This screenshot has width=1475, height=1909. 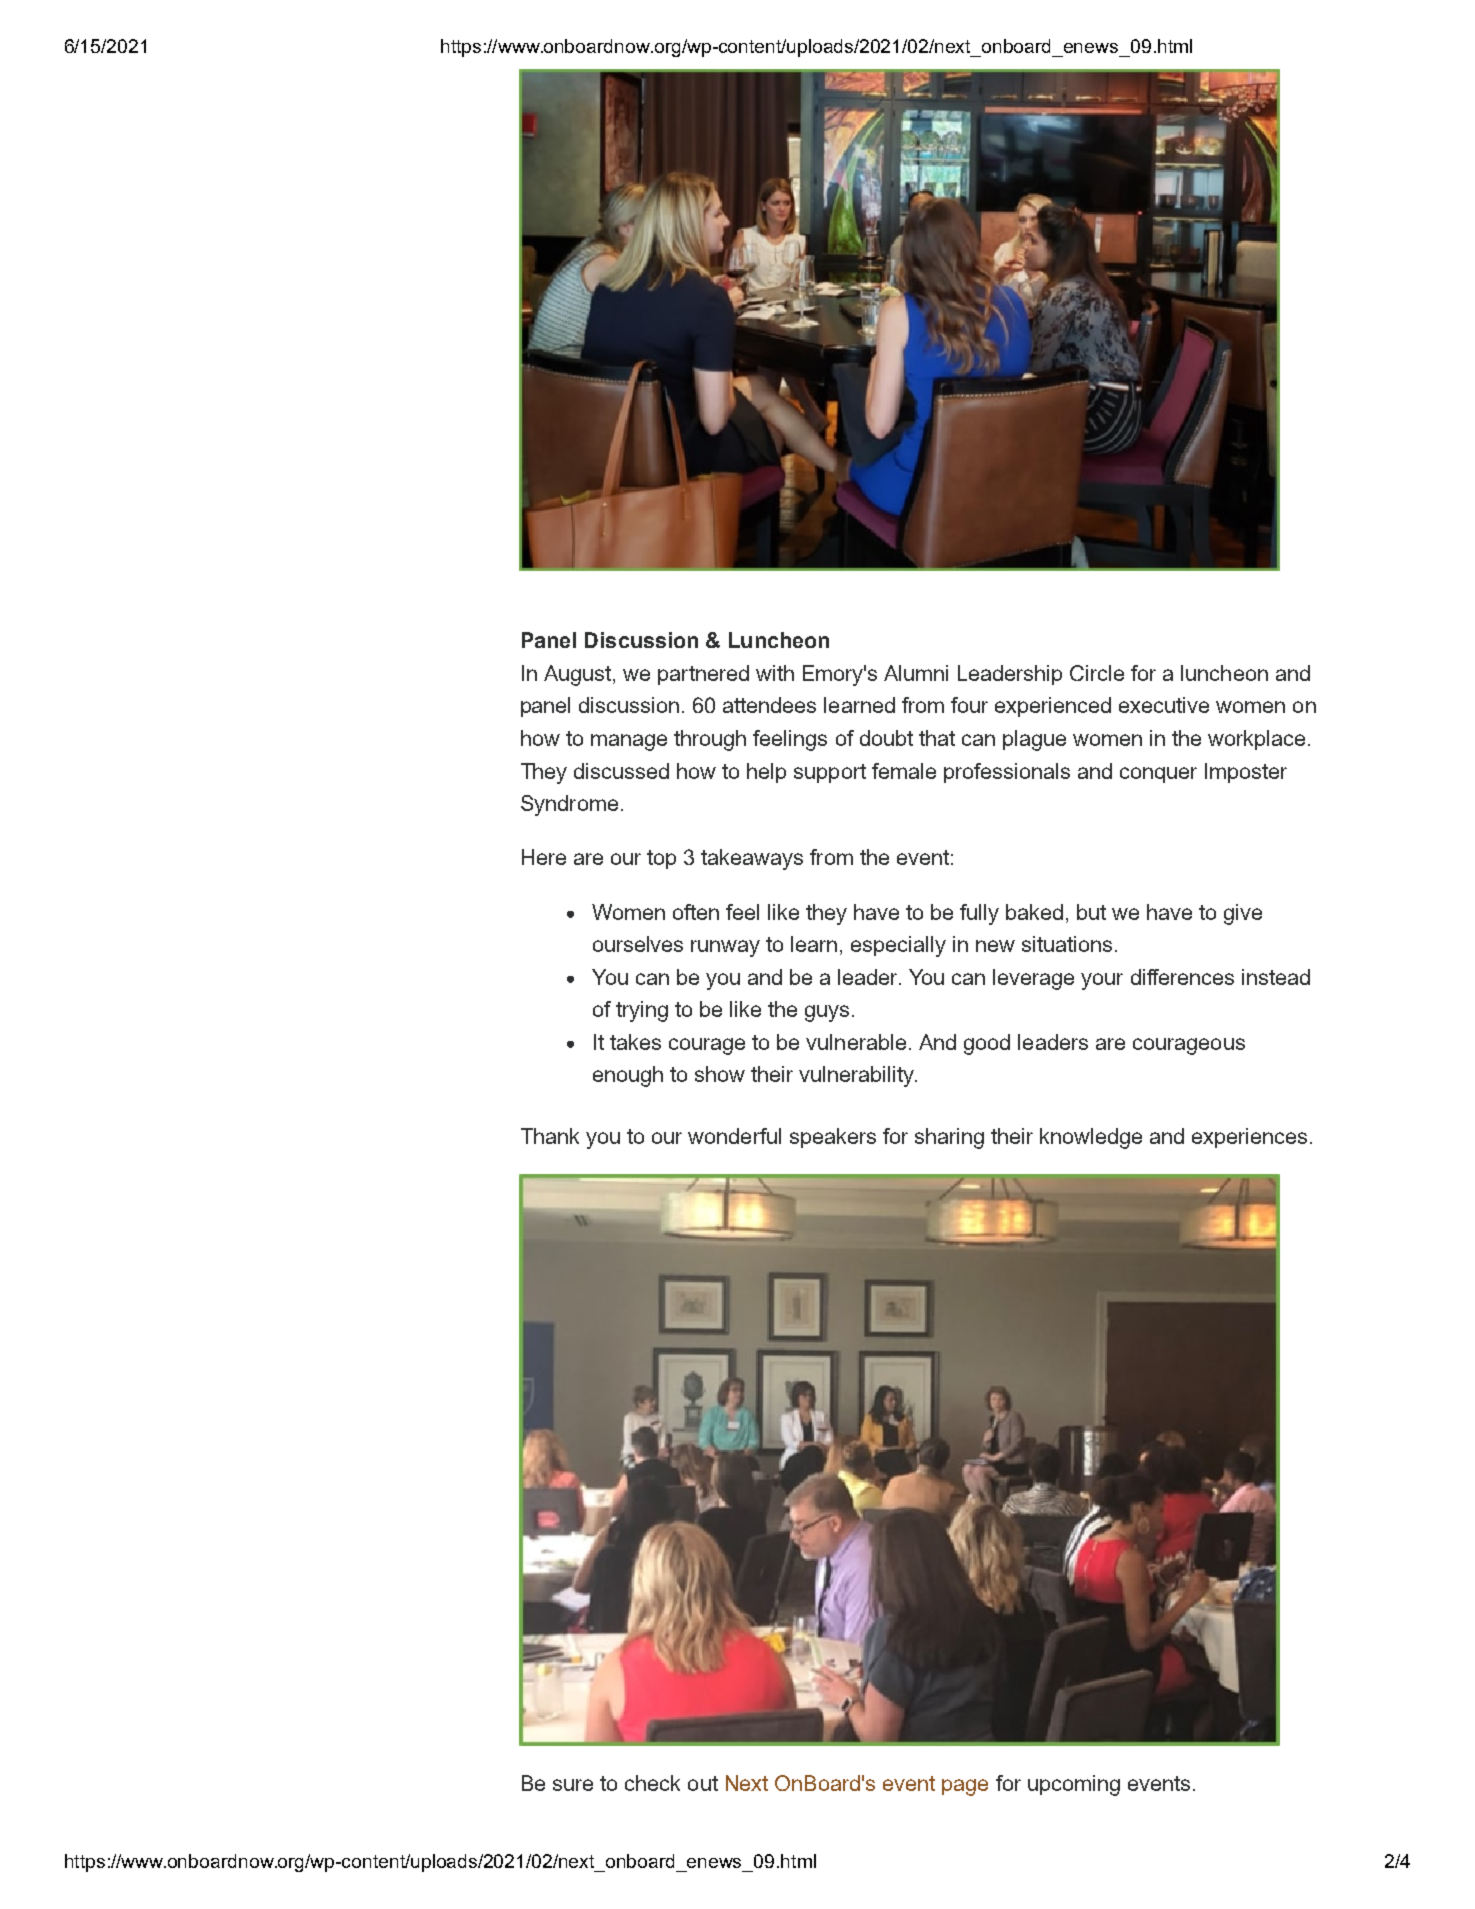 What do you see at coordinates (856, 1042) in the screenshot?
I see `vulnerable` at bounding box center [856, 1042].
